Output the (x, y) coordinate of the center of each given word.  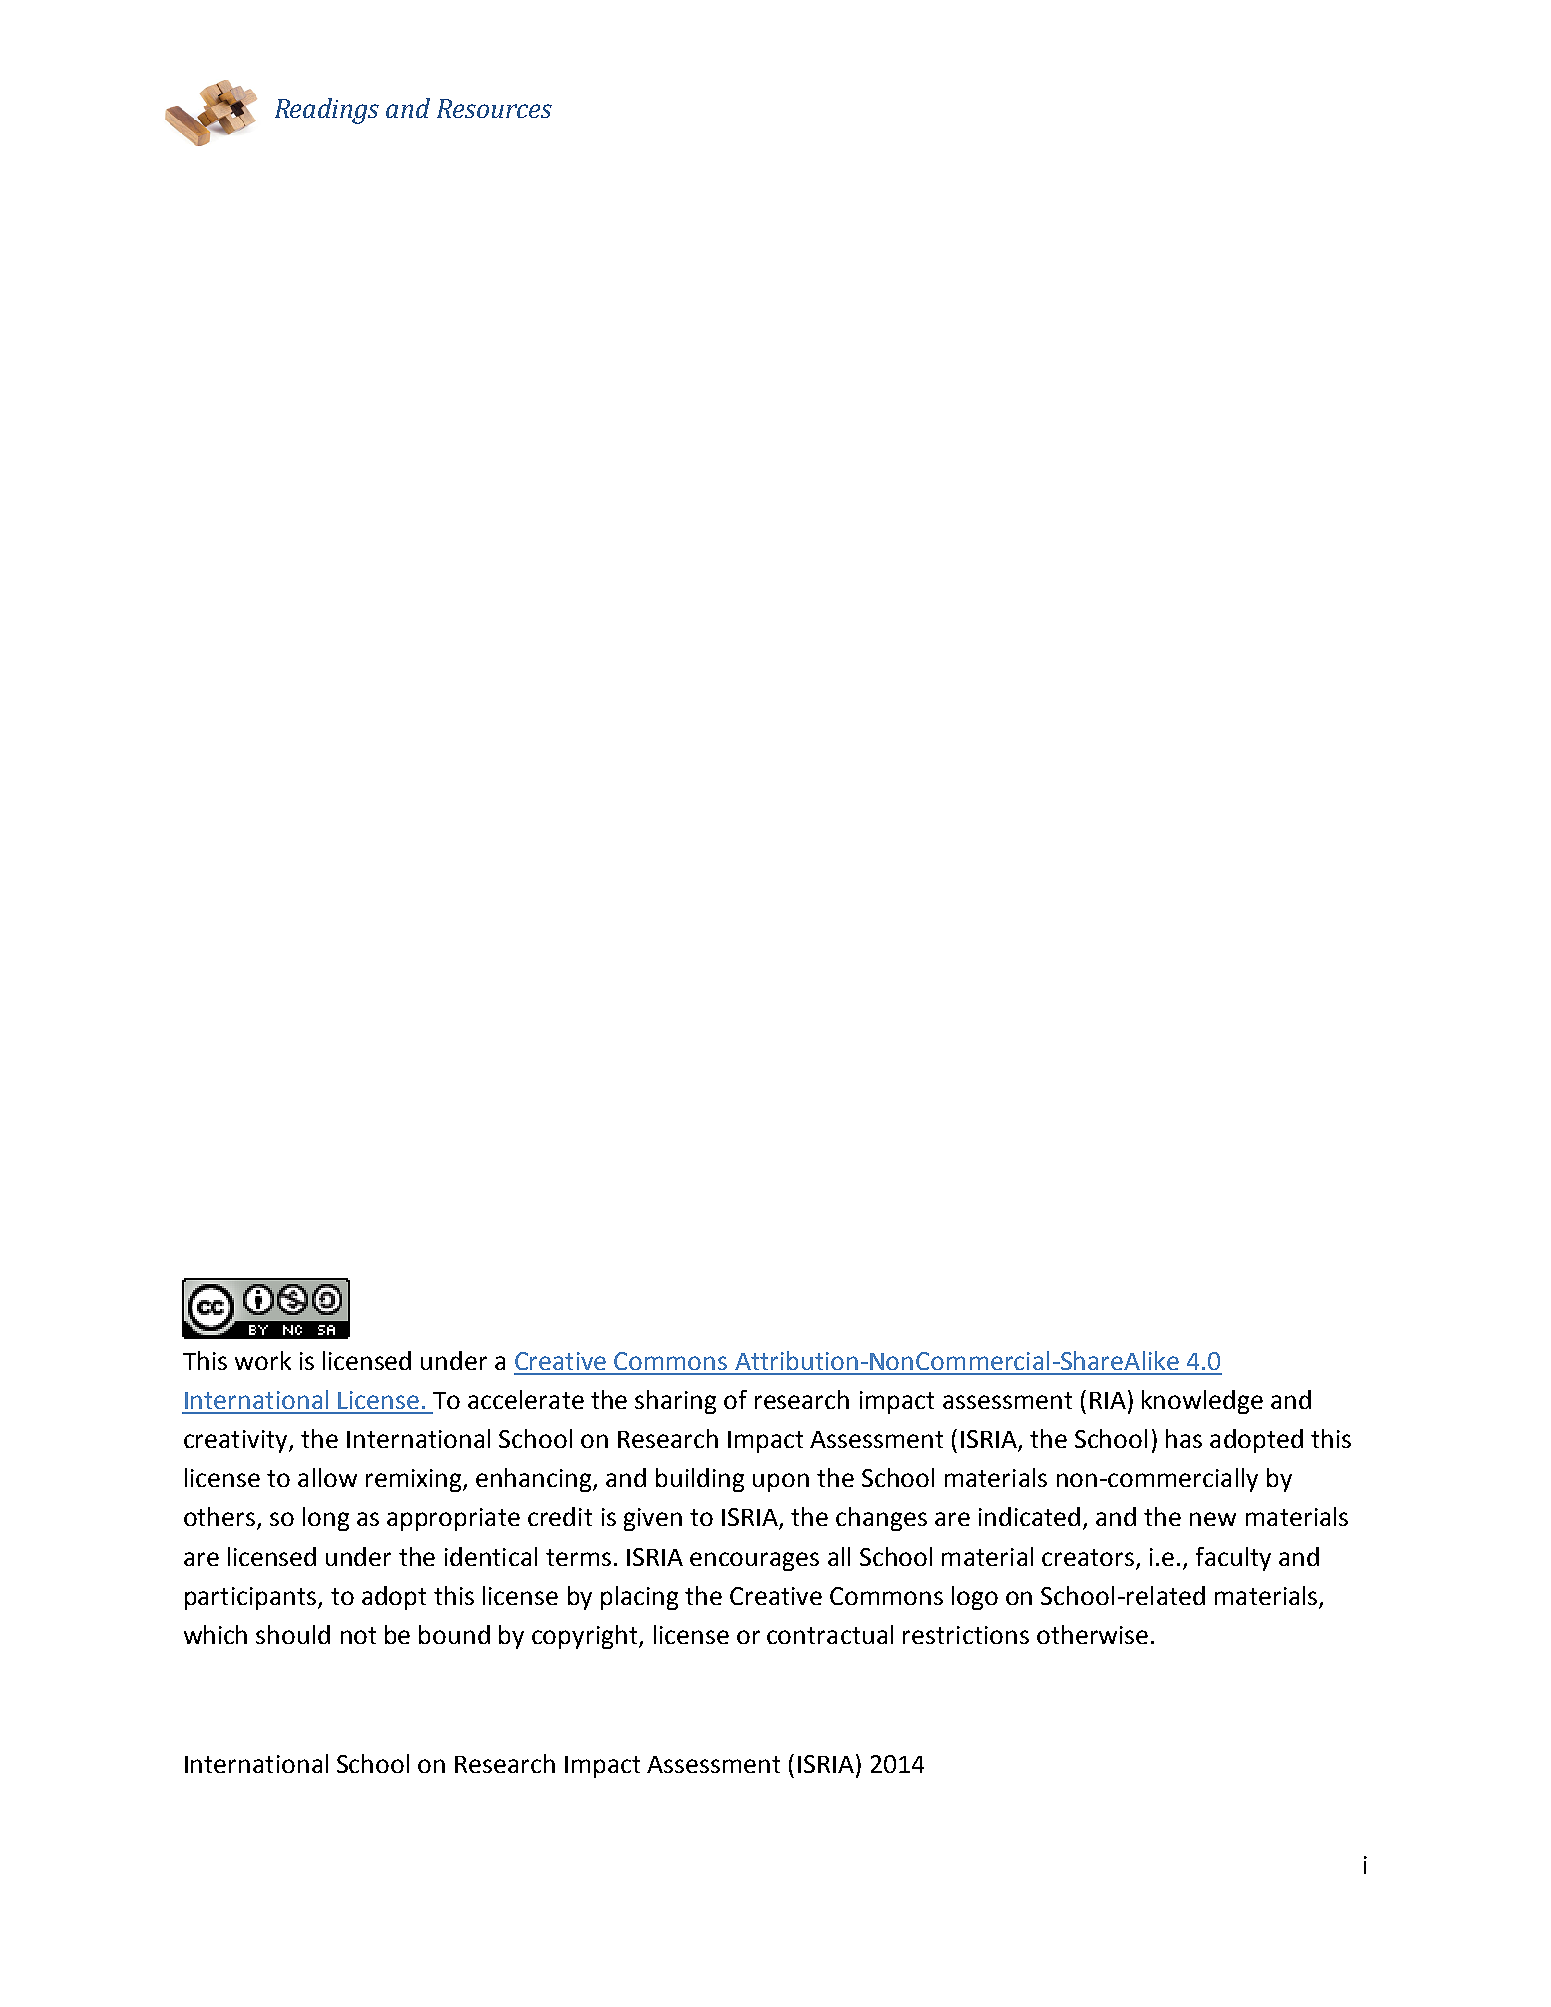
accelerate (526, 1399)
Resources (494, 108)
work (263, 1360)
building (700, 1480)
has (1184, 1438)
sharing (675, 1402)
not (358, 1635)
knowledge (1202, 1402)
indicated (1029, 1516)
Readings (327, 111)
